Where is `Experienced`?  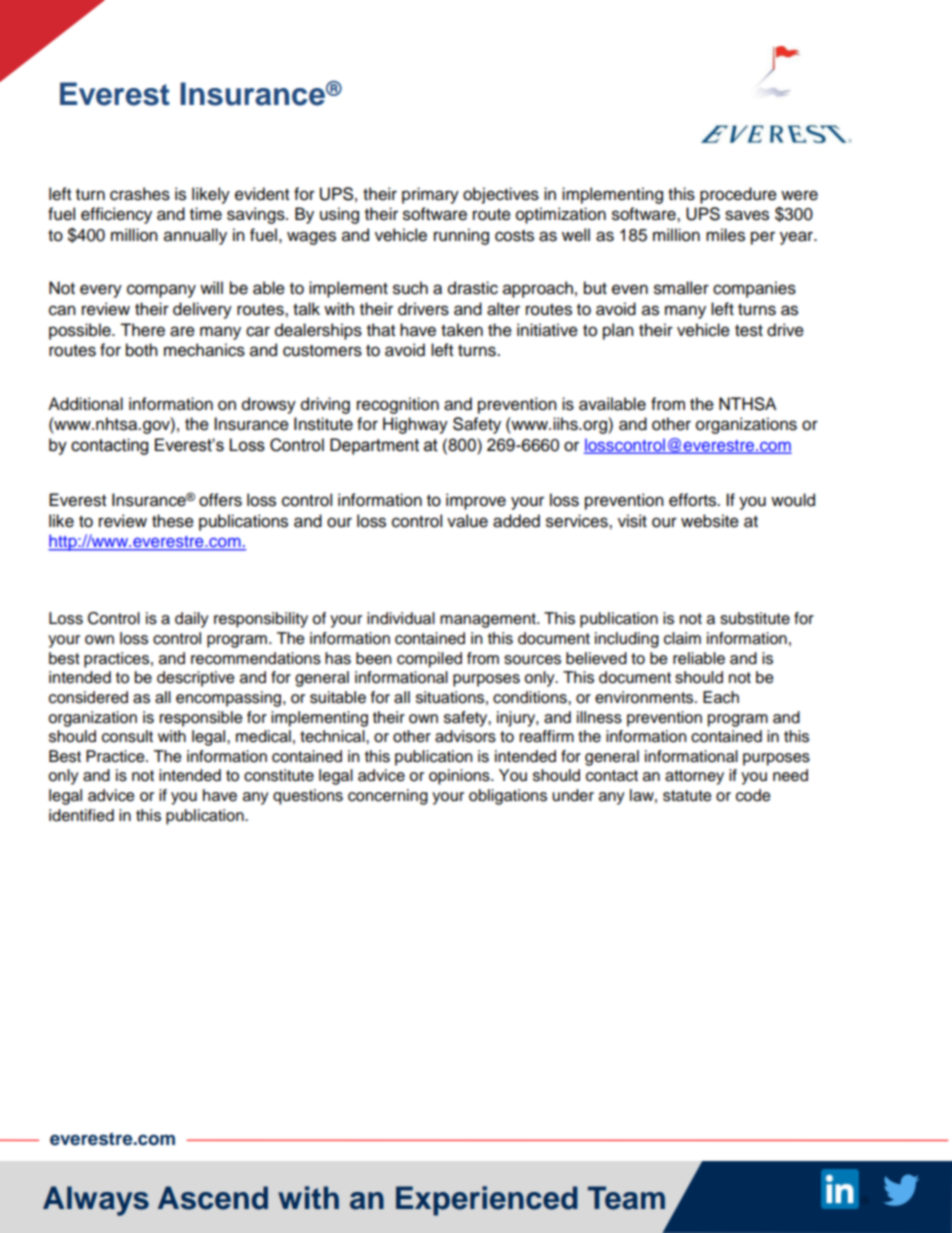 Experienced is located at coordinates (487, 1201).
